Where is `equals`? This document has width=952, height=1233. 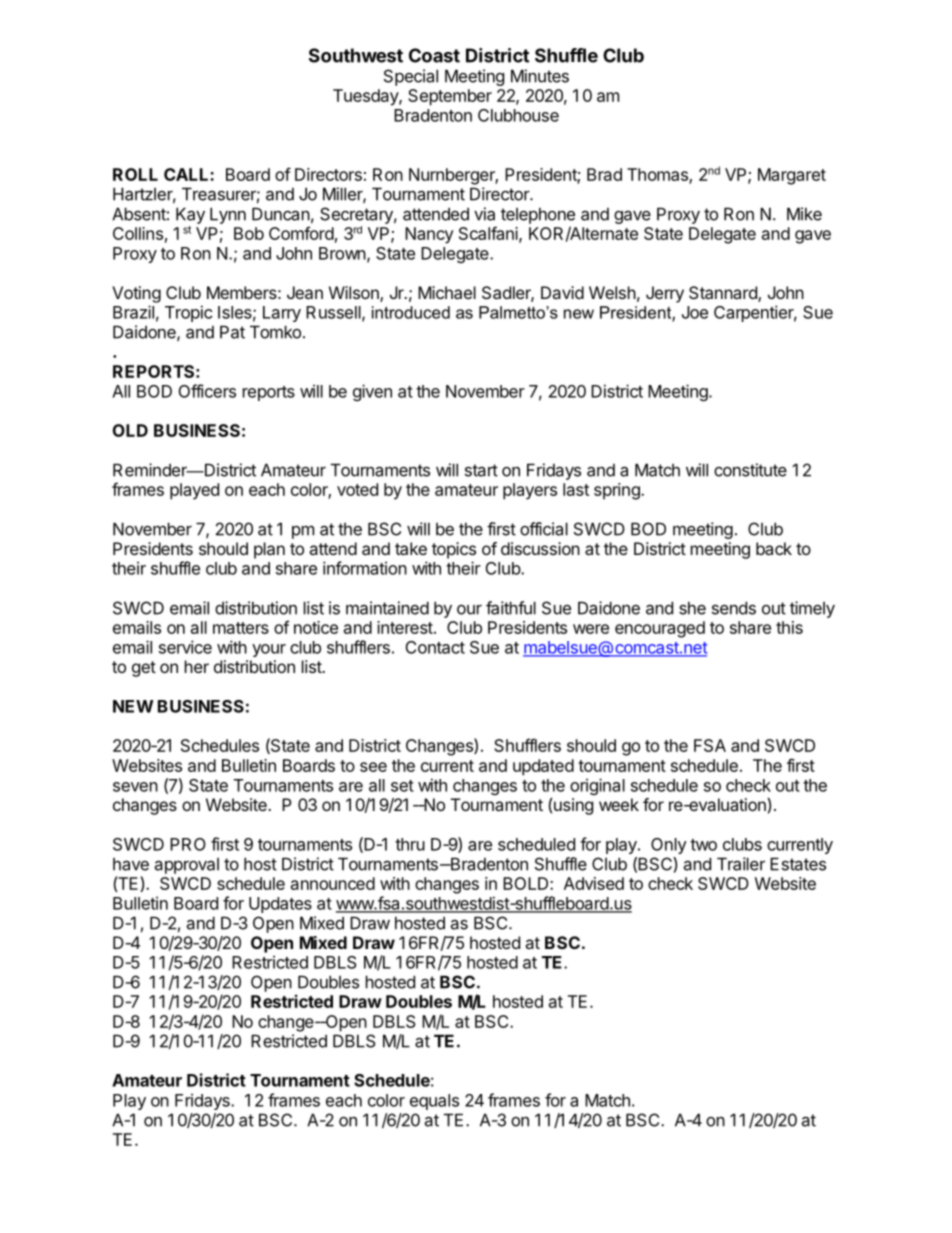
equals is located at coordinates (434, 1102).
